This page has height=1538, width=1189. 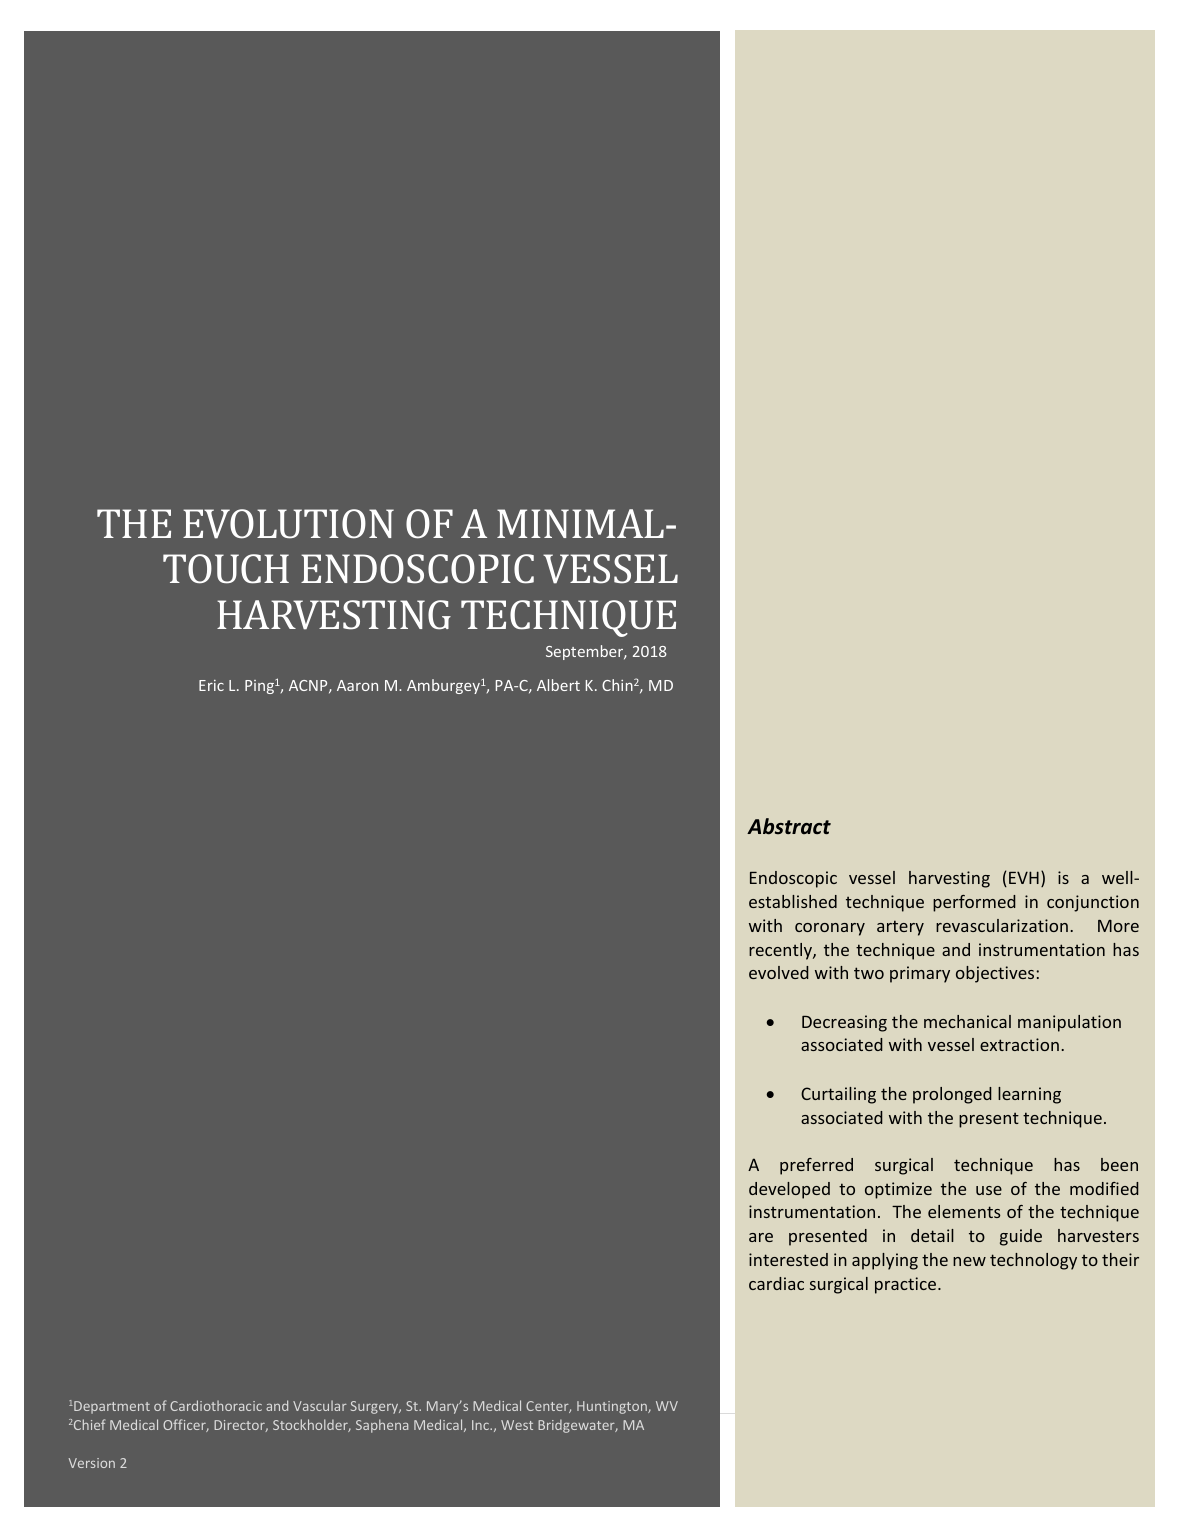 I want to click on Huntington, so click(x=613, y=1407).
